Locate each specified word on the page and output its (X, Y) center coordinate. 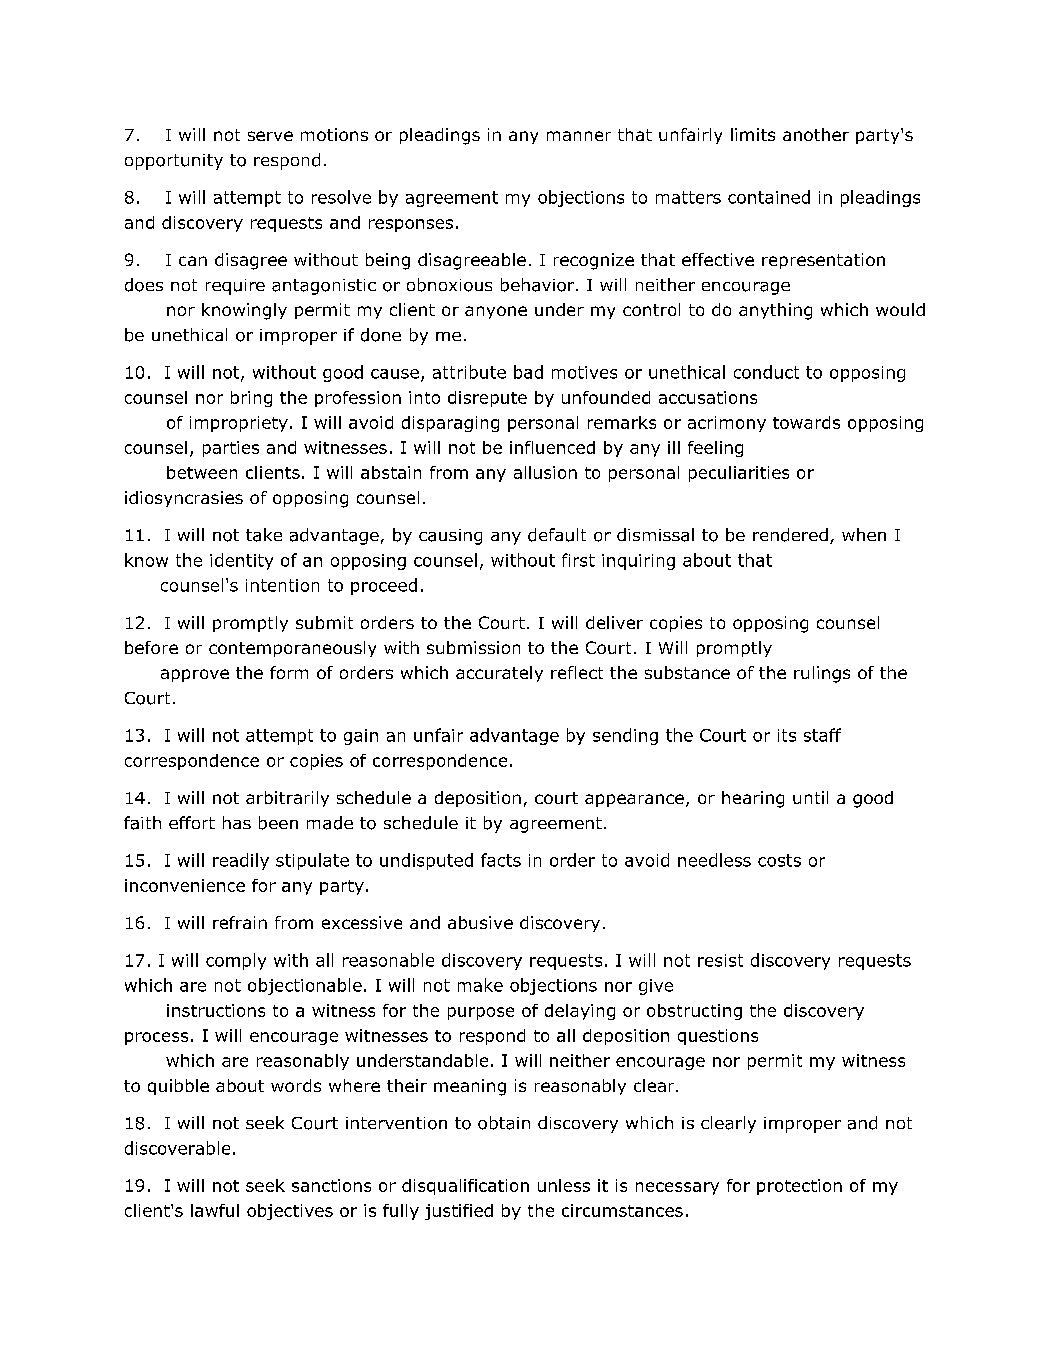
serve (270, 136)
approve (195, 675)
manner (579, 136)
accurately (499, 674)
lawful (215, 1210)
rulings (822, 674)
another (816, 134)
